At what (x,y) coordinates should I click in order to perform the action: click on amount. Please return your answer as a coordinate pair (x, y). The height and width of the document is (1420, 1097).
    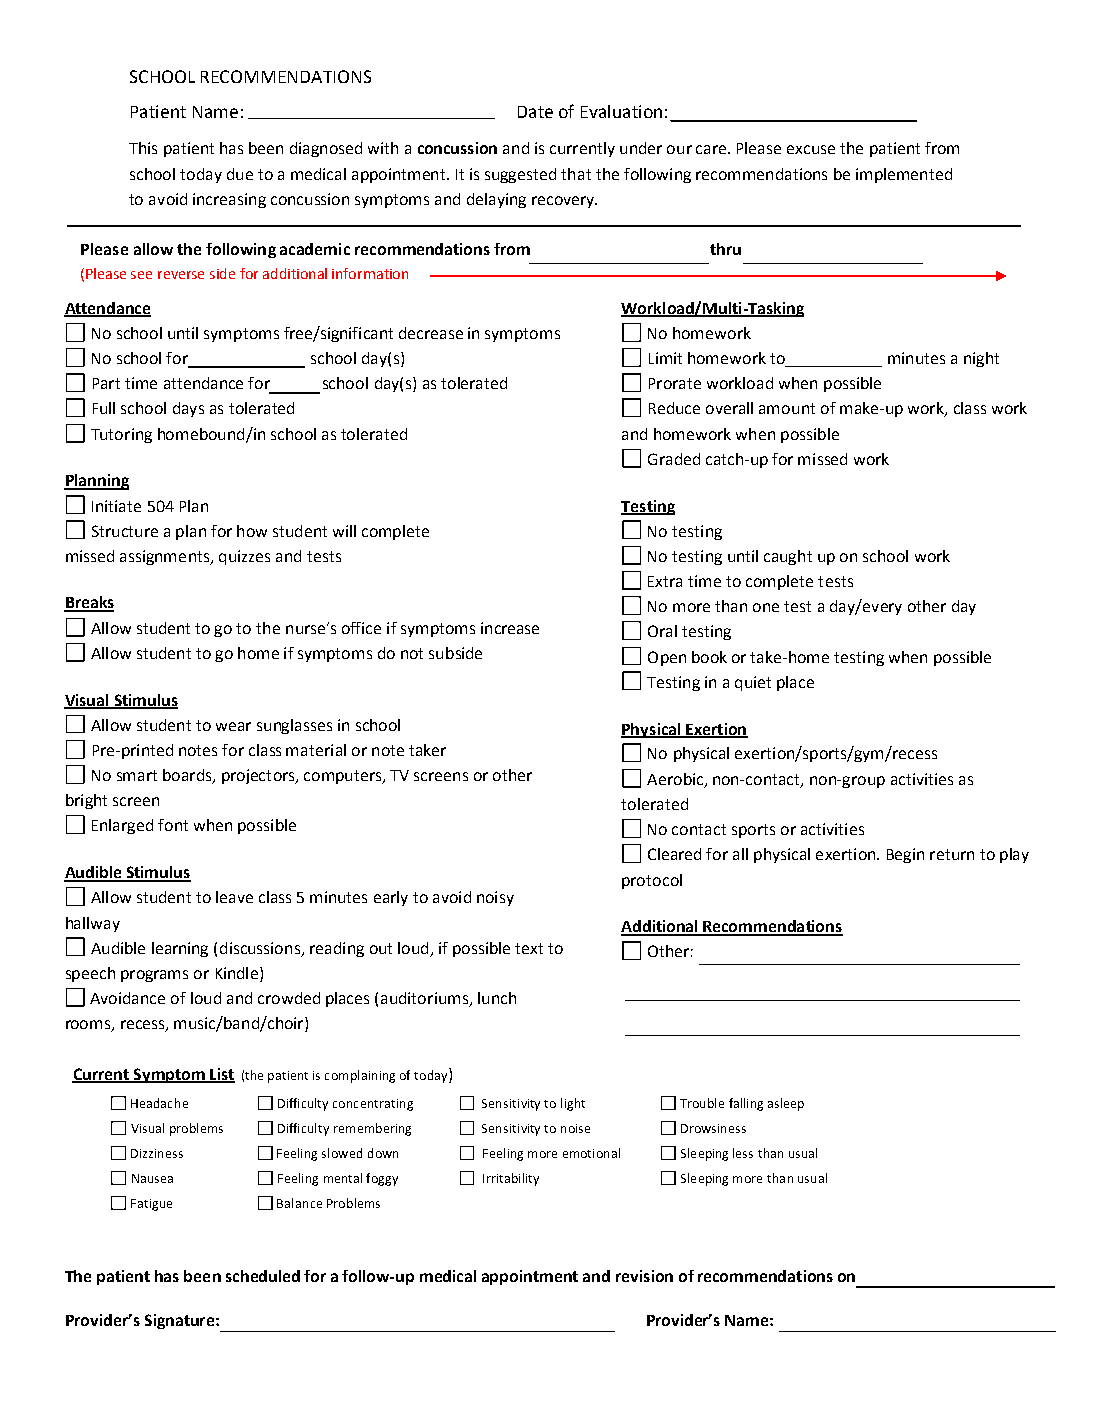
    Looking at the image, I should click on (787, 408).
